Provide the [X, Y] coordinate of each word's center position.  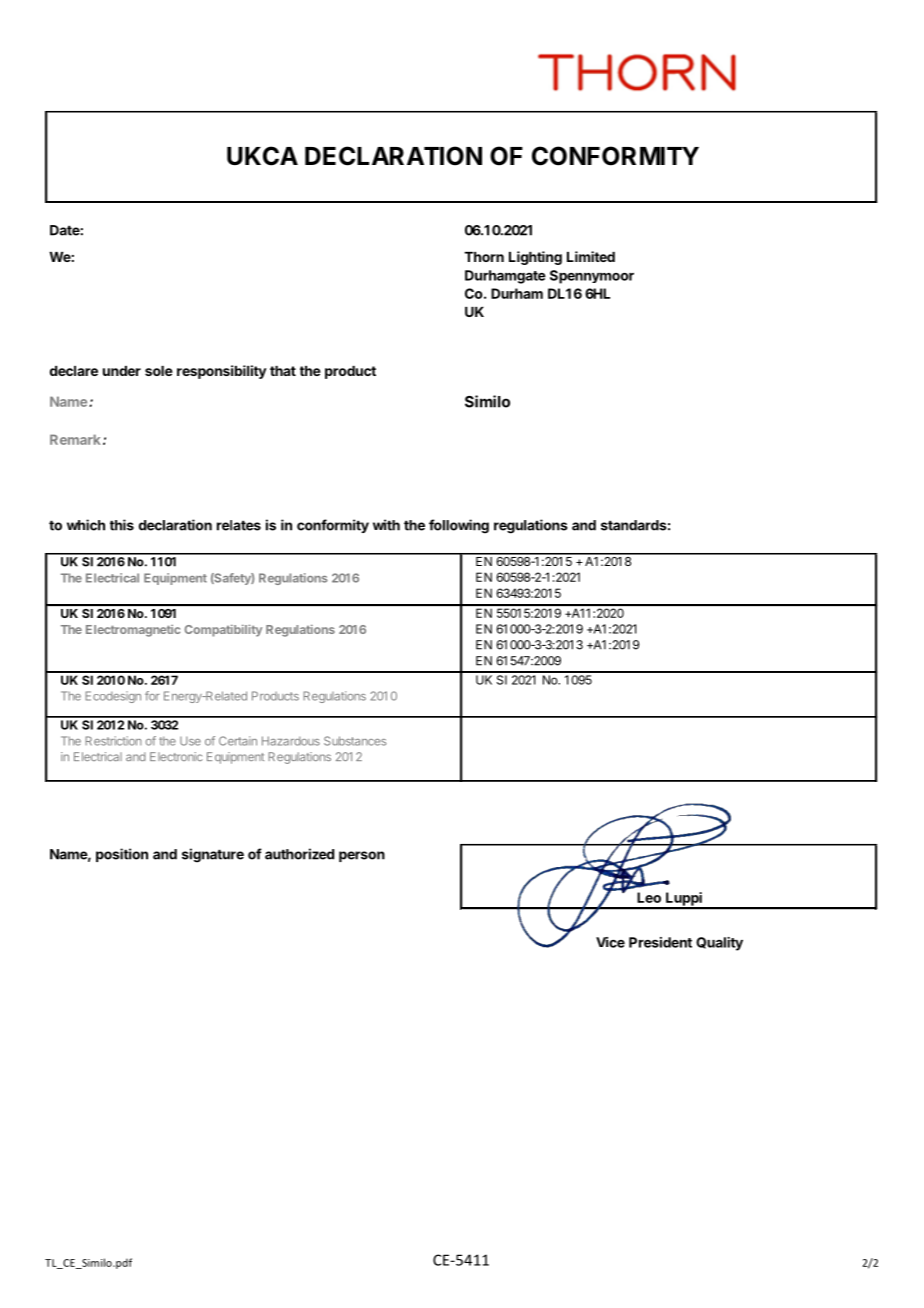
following [459, 526]
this [122, 525]
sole [159, 371]
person [362, 856]
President [660, 942]
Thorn [484, 257]
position [122, 855]
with [386, 525]
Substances [355, 741]
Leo [649, 897]
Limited [591, 256]
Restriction [113, 741]
